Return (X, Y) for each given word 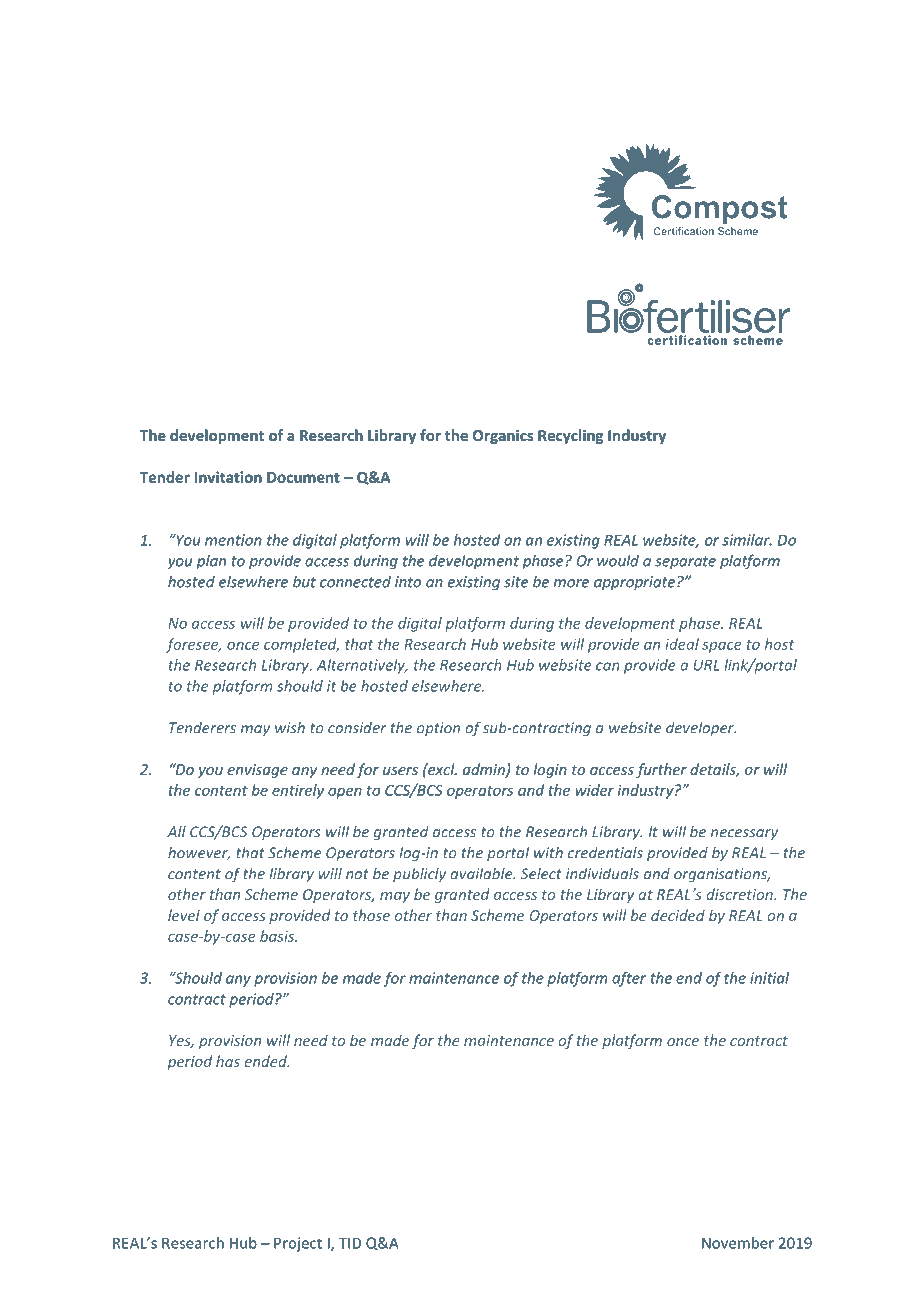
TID (350, 1243)
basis (278, 936)
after (629, 979)
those (371, 915)
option (438, 729)
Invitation (228, 477)
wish (290, 728)
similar (747, 540)
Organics (503, 436)
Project (298, 1244)
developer (701, 728)
